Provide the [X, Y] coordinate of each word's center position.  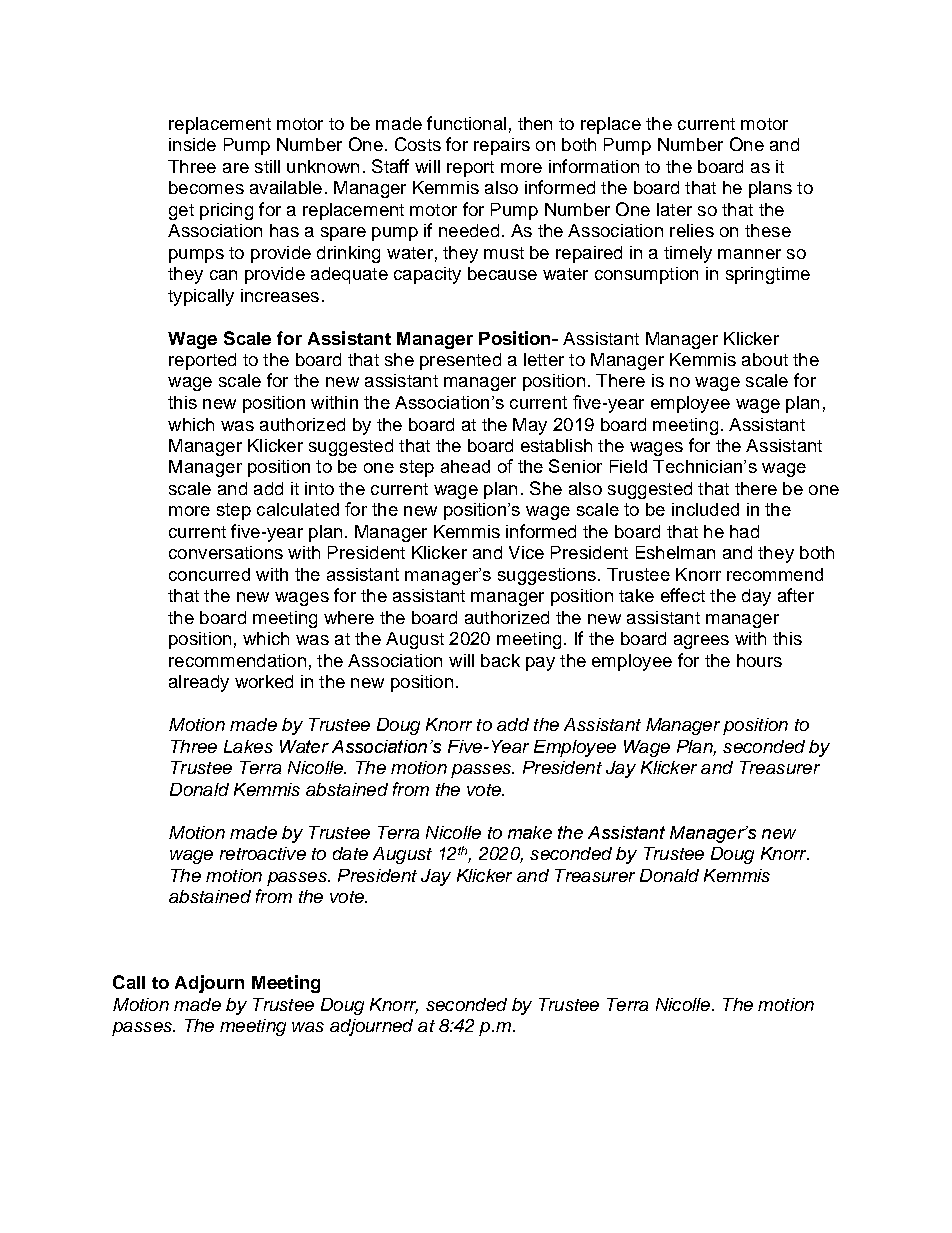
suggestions [547, 576]
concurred [209, 574]
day [756, 597]
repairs [502, 146]
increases [280, 295]
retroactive [263, 853]
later [674, 209]
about [765, 359]
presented [460, 361]
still [267, 166]
